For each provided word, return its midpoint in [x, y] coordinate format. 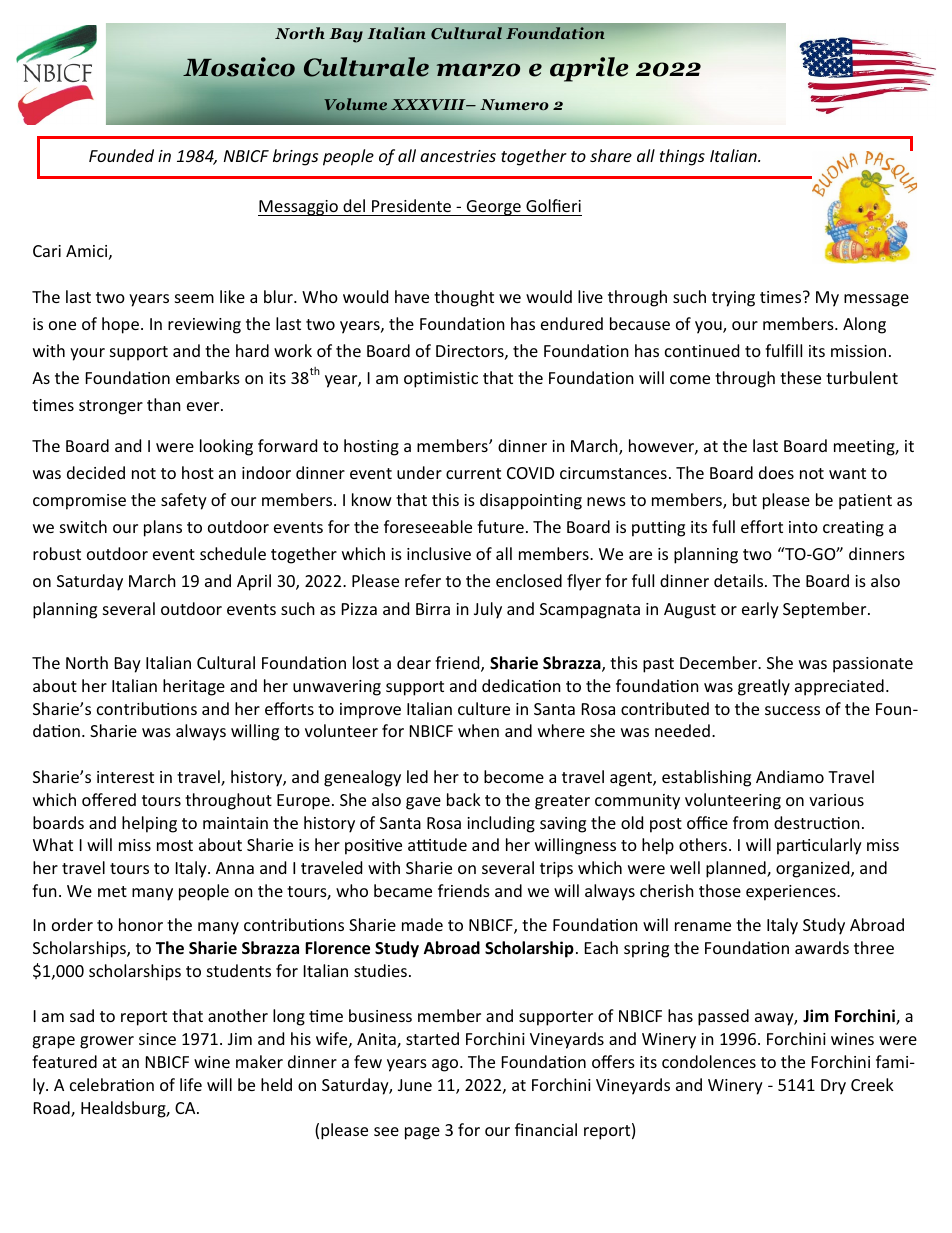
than [164, 404]
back [464, 799]
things [682, 157]
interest [125, 777]
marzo [478, 70]
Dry [833, 1087]
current [473, 473]
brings [295, 157]
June [415, 1085]
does [776, 472]
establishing [706, 778]
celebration [112, 1084]
